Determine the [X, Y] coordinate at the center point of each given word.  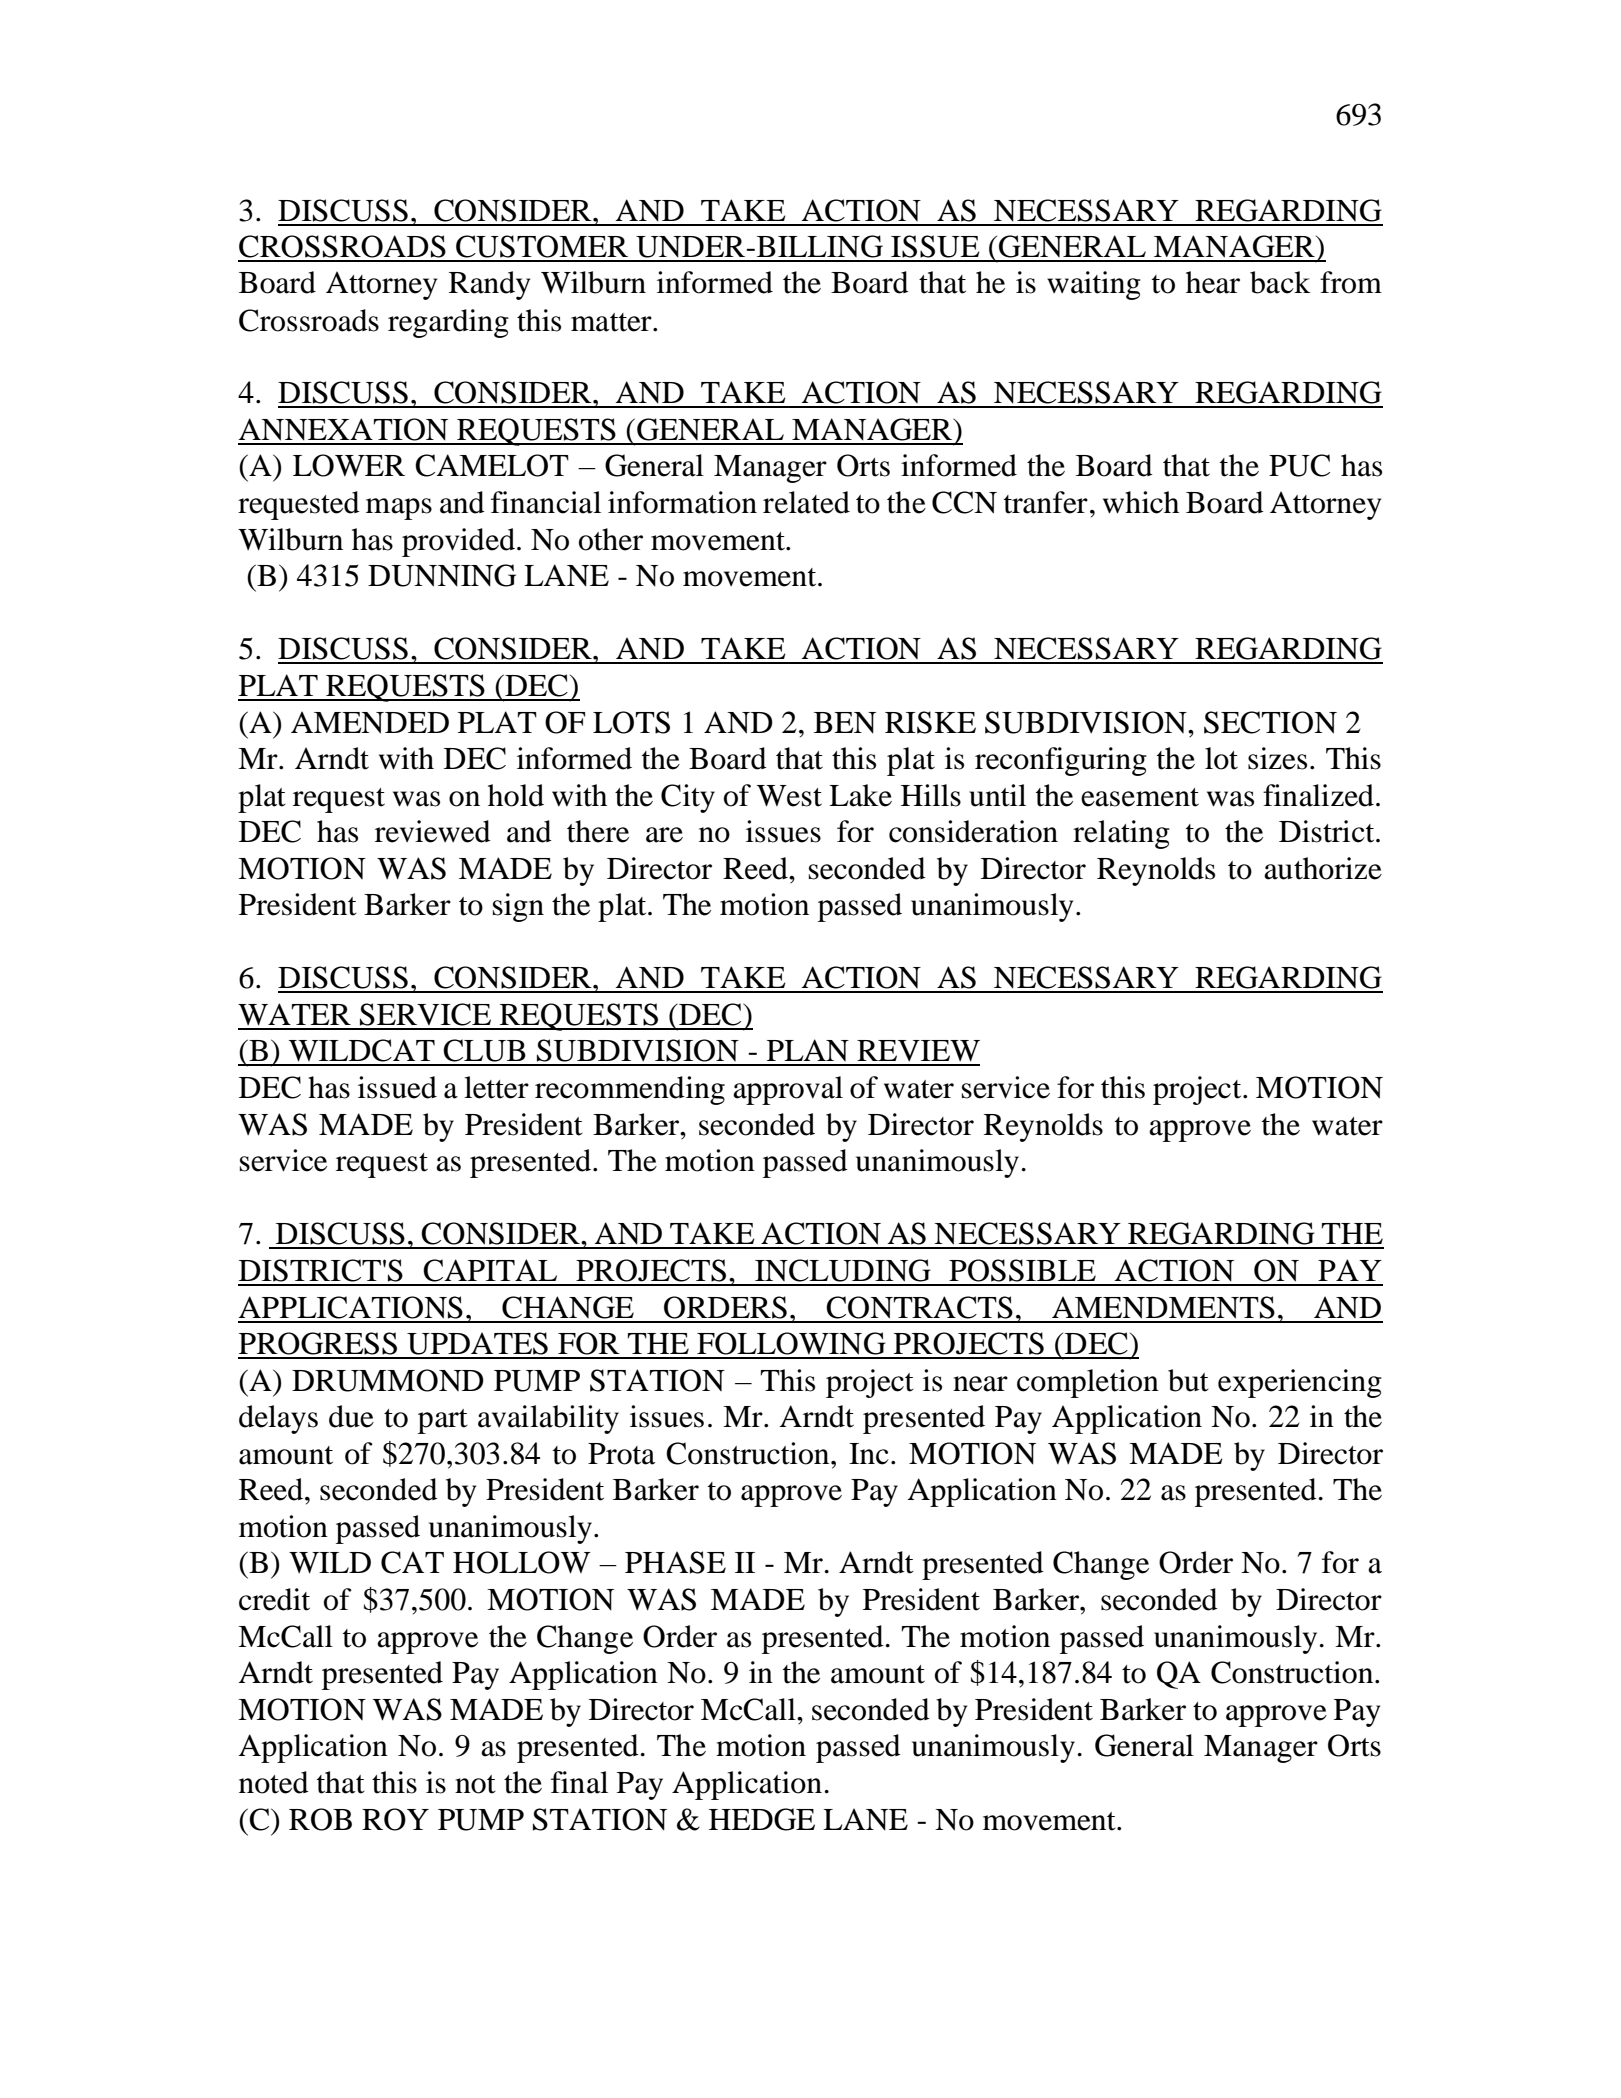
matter [612, 322]
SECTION [1270, 722]
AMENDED [370, 722]
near [980, 1384]
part [443, 1421]
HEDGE [762, 1819]
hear [1213, 282]
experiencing [1300, 1383]
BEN [845, 722]
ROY [395, 1819]
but [1188, 1380]
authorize [1323, 868]
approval [788, 1090]
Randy [489, 285]
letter [496, 1087]
